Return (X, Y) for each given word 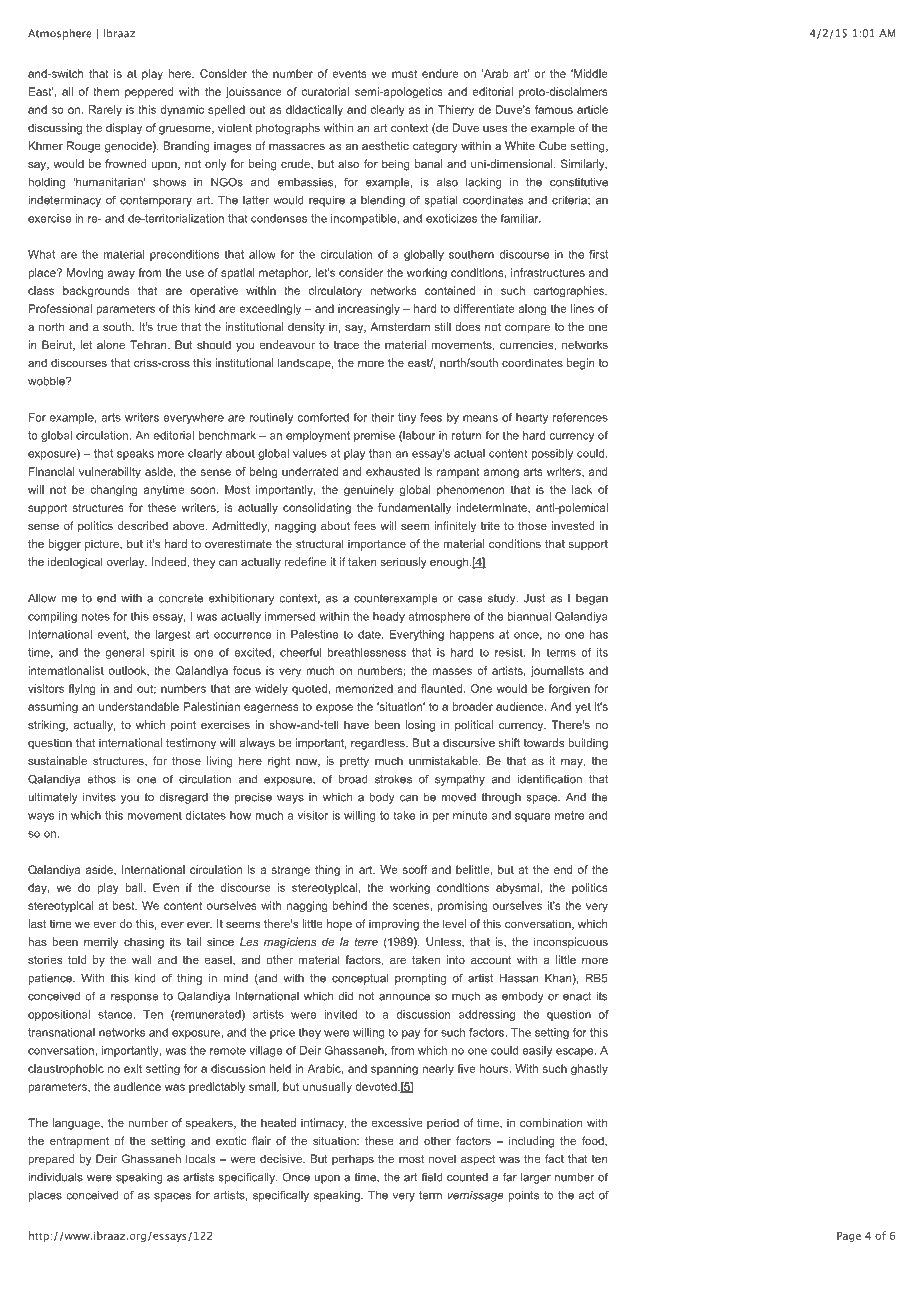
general (125, 653)
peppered (149, 92)
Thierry (456, 110)
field (431, 1177)
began (592, 599)
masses (452, 671)
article (592, 109)
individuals (55, 1177)
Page (849, 1237)
